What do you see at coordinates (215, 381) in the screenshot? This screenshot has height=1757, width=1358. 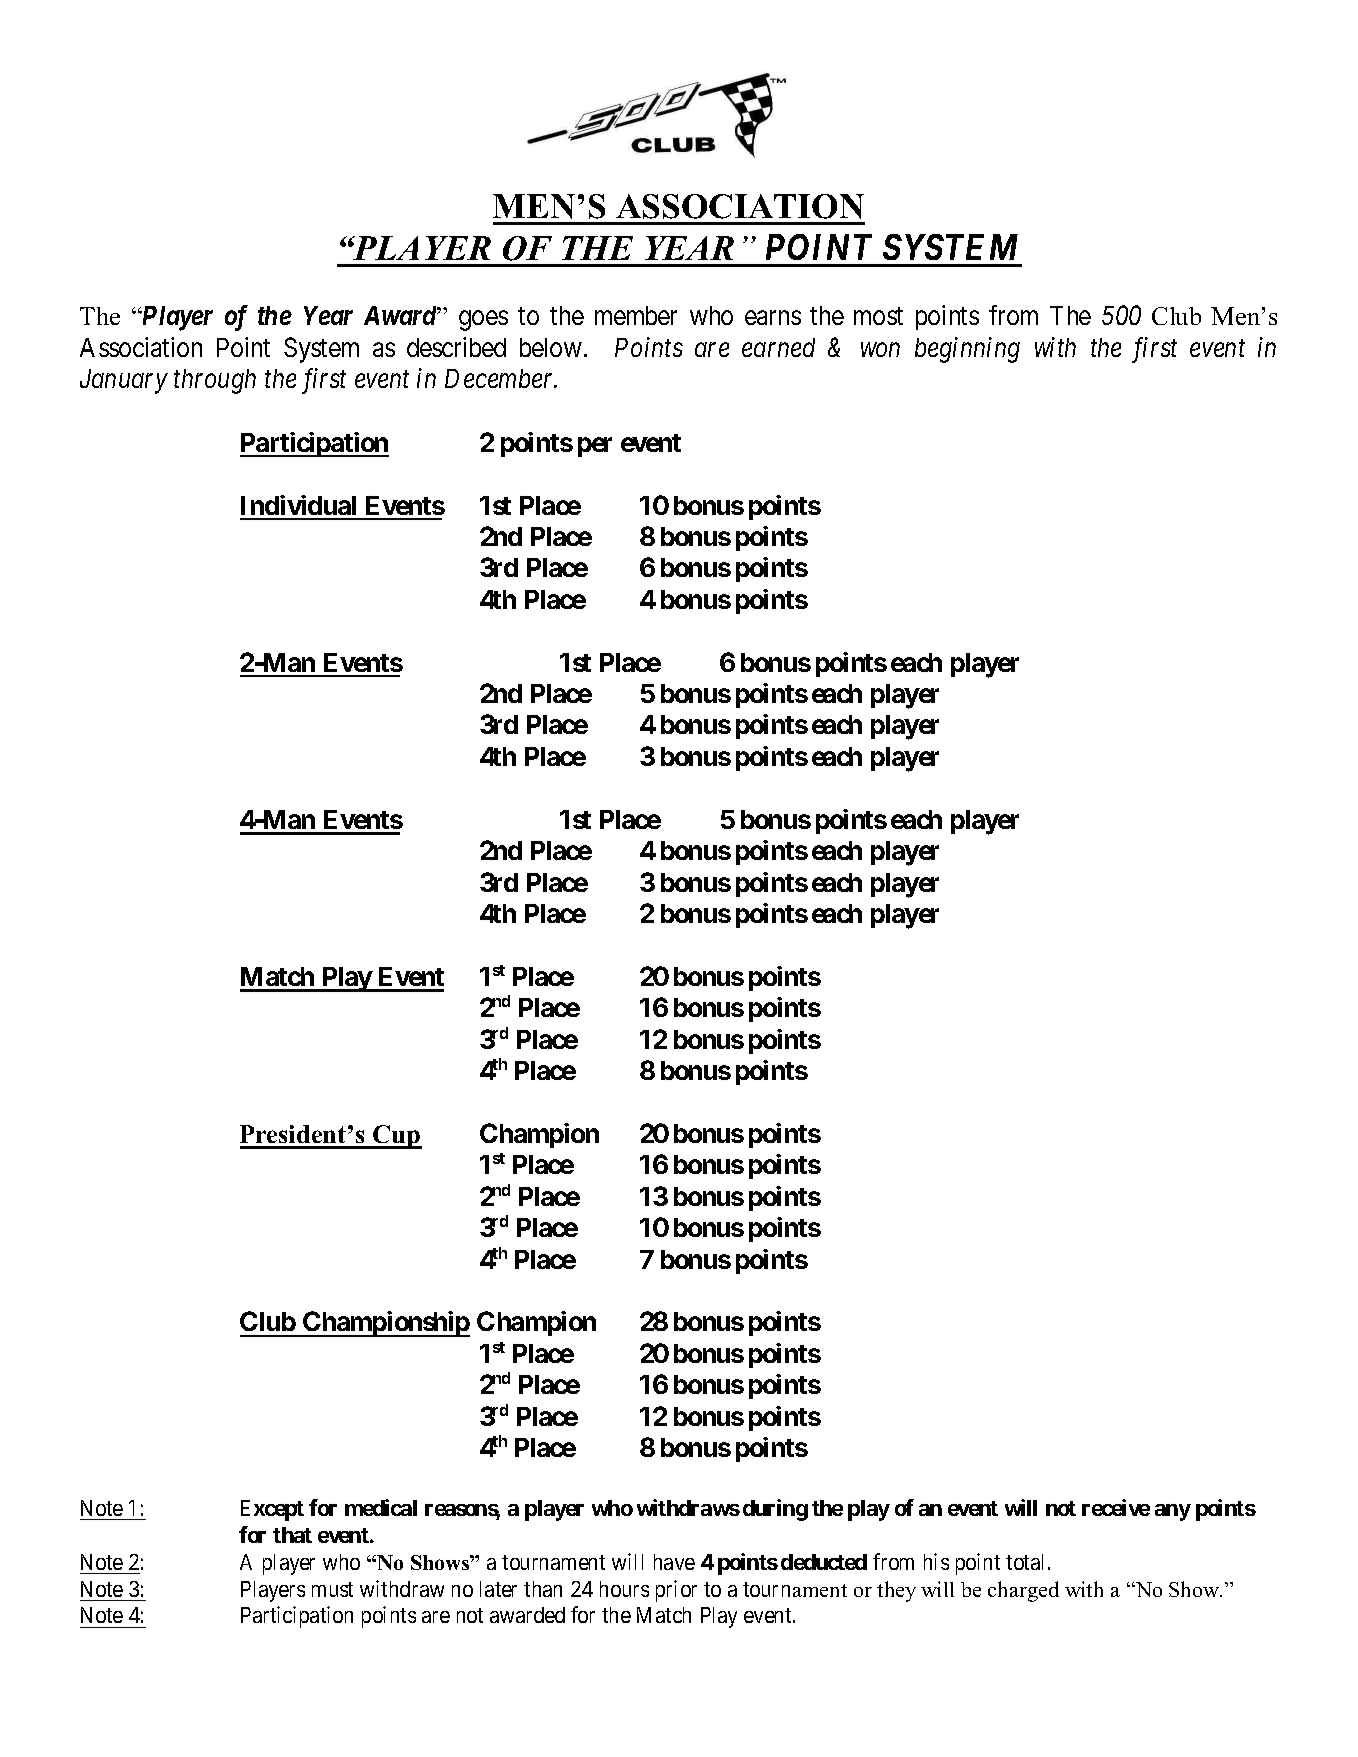 I see `through` at bounding box center [215, 381].
